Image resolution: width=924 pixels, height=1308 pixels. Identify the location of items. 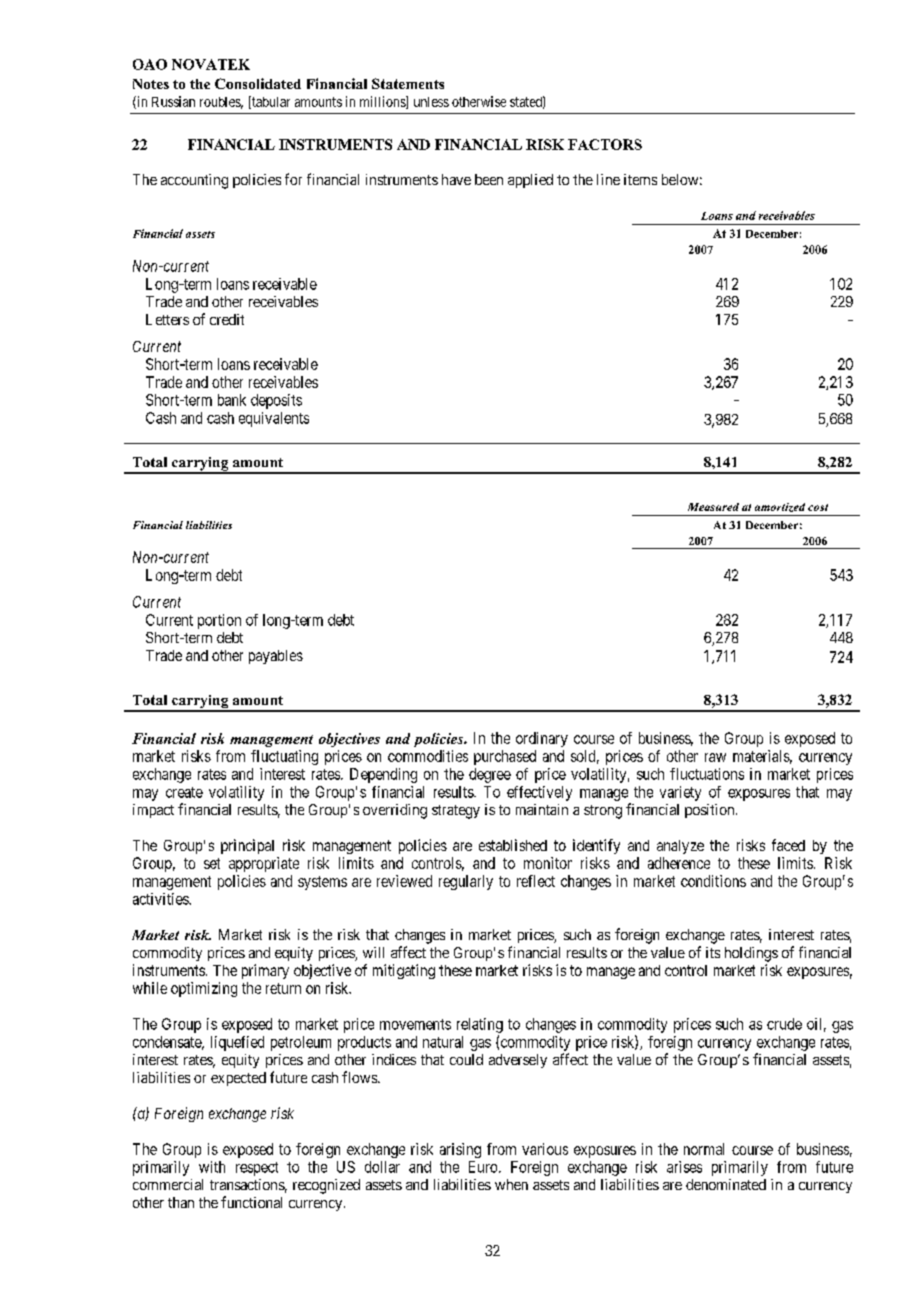
(640, 179).
